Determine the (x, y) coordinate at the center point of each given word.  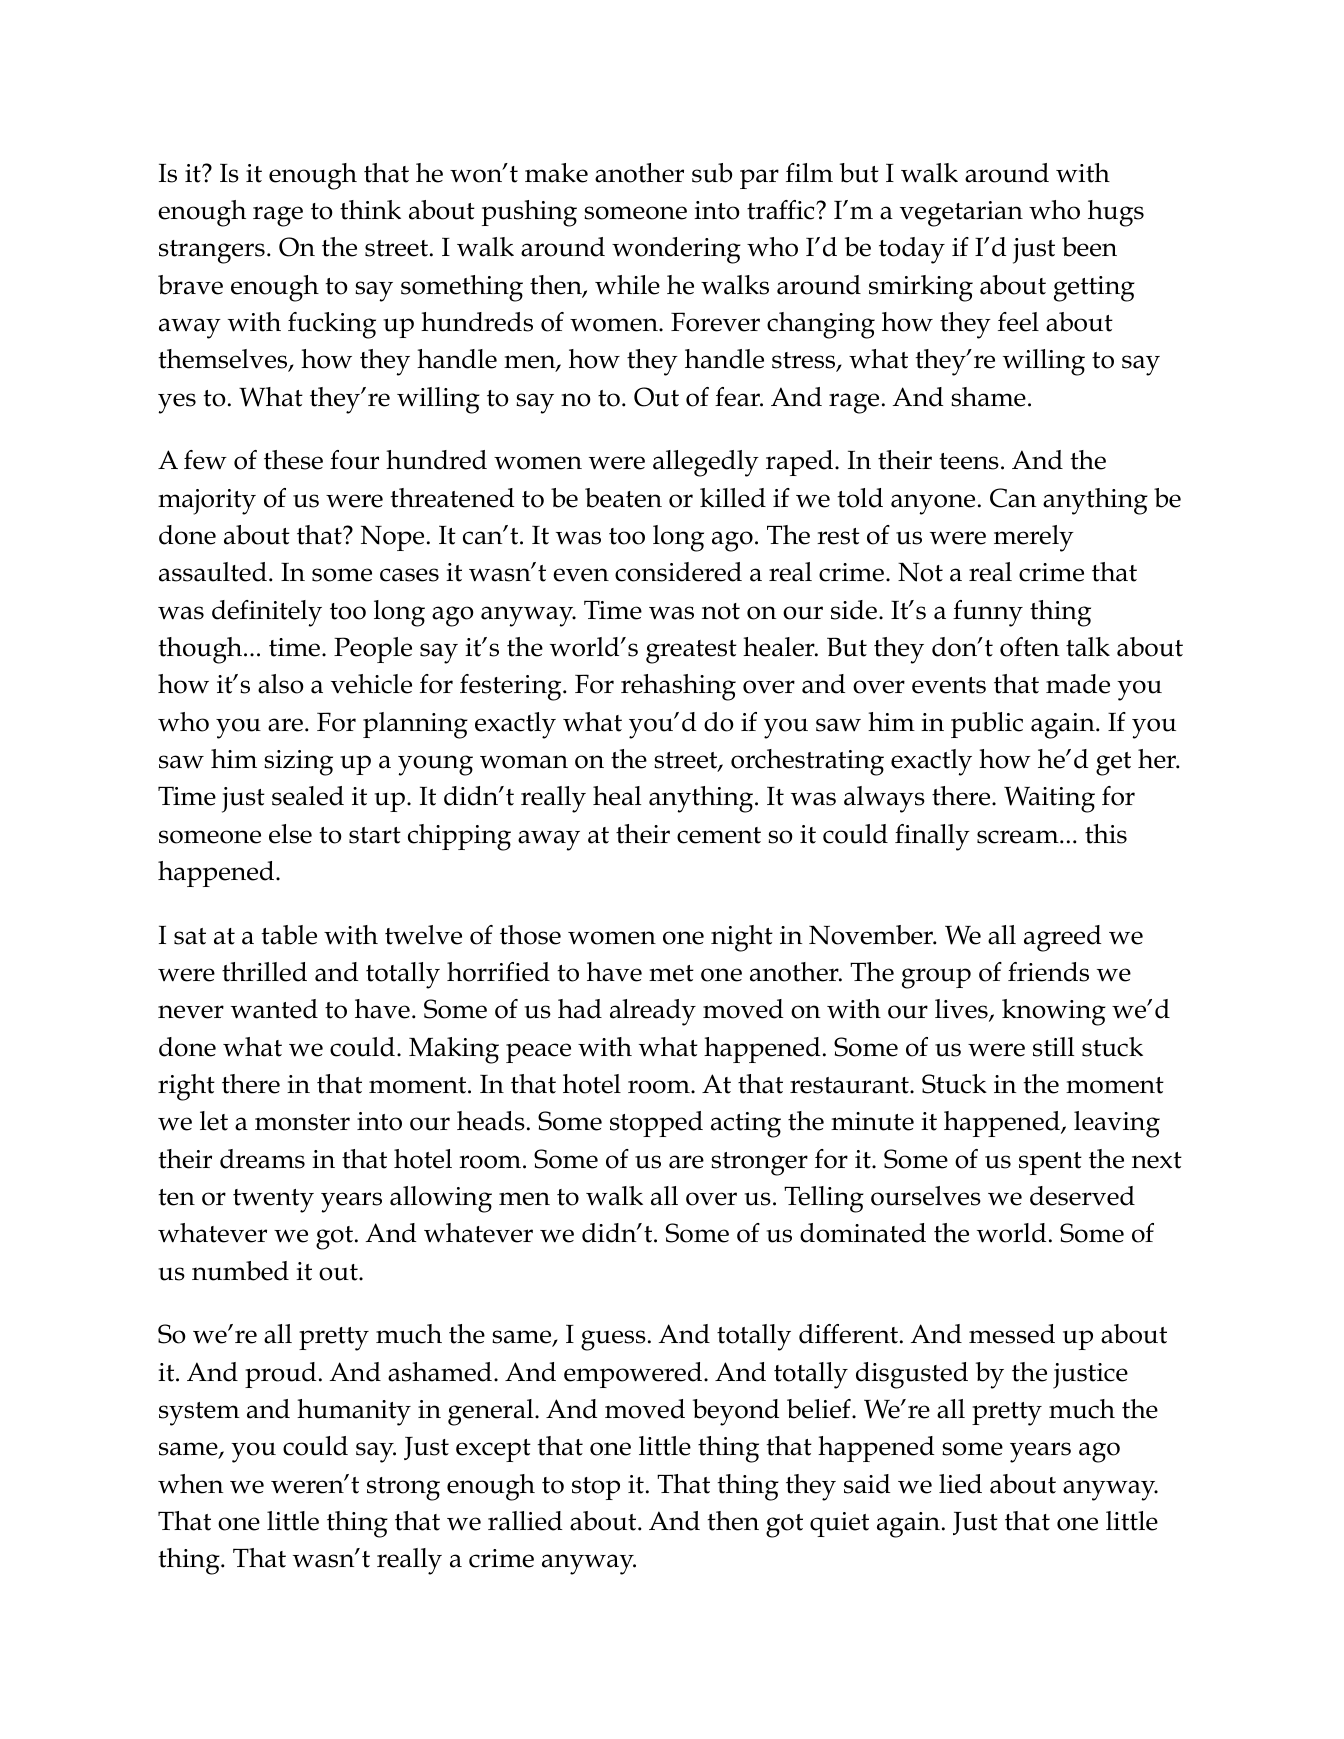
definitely (267, 613)
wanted (274, 1009)
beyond (736, 1412)
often (1029, 647)
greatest (691, 652)
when (190, 1484)
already (653, 1012)
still (1053, 1047)
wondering (676, 250)
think (370, 210)
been (1089, 247)
